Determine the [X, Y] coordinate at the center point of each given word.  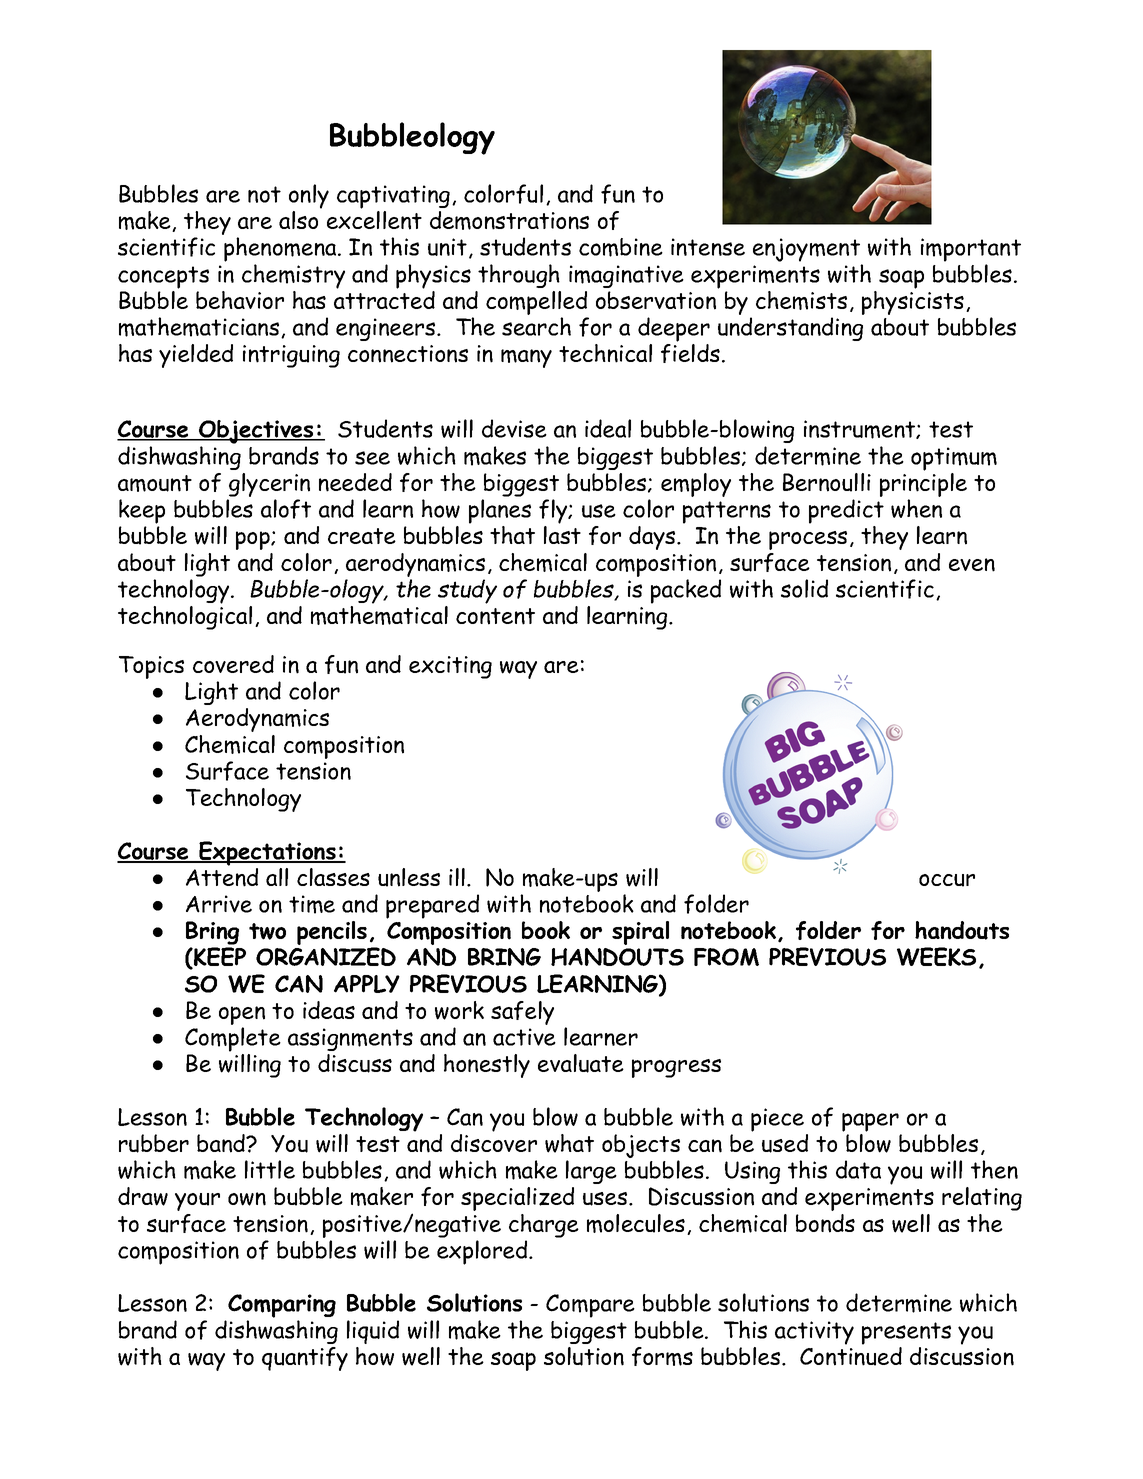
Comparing [282, 1306]
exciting [450, 667]
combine [621, 247]
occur [947, 880]
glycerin [269, 485]
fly [554, 511]
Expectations [267, 853]
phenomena [281, 249]
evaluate [581, 1063]
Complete [233, 1039]
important [971, 250]
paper [870, 1122]
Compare [590, 1306]
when [916, 508]
